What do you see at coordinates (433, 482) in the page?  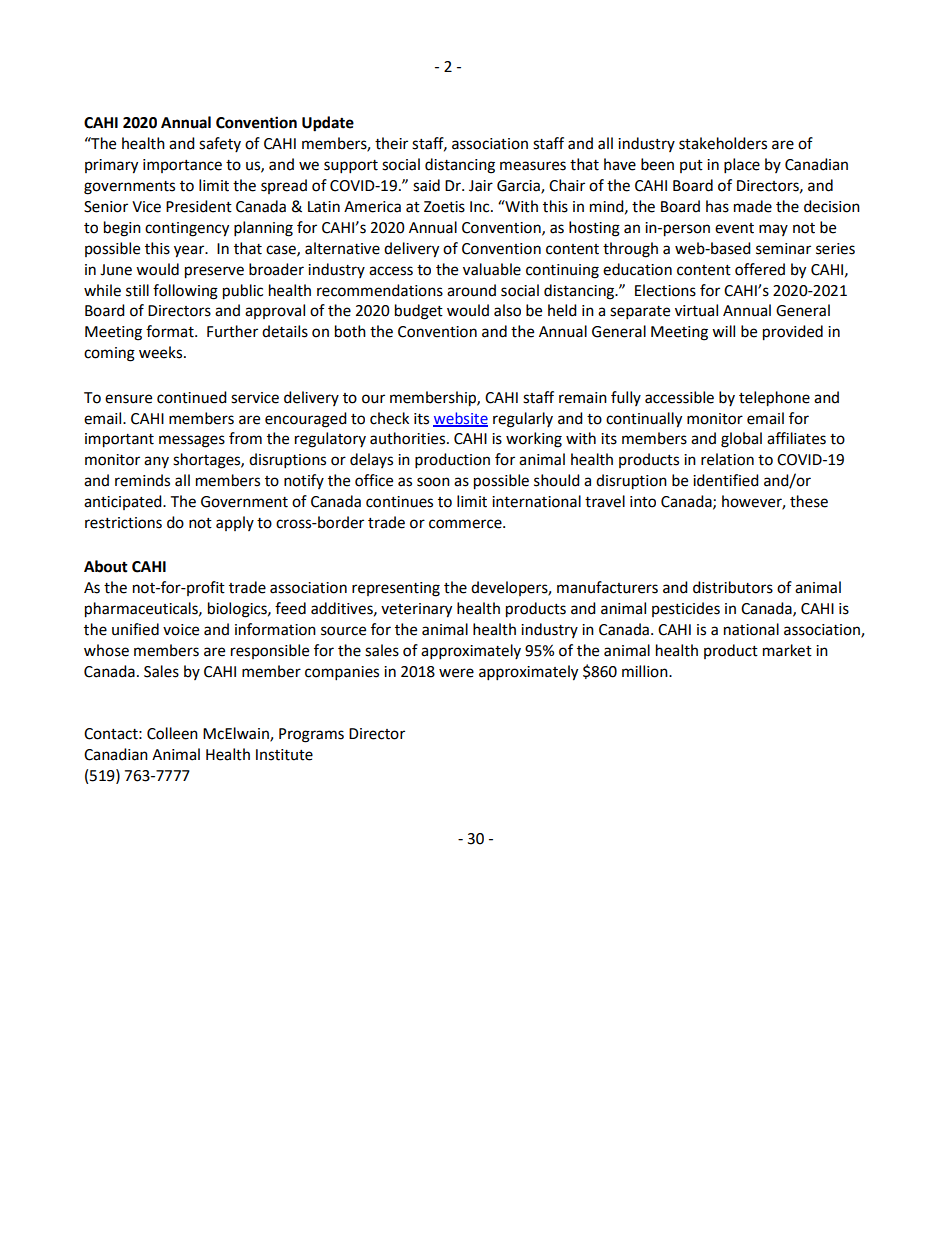 I see `soon` at bounding box center [433, 482].
